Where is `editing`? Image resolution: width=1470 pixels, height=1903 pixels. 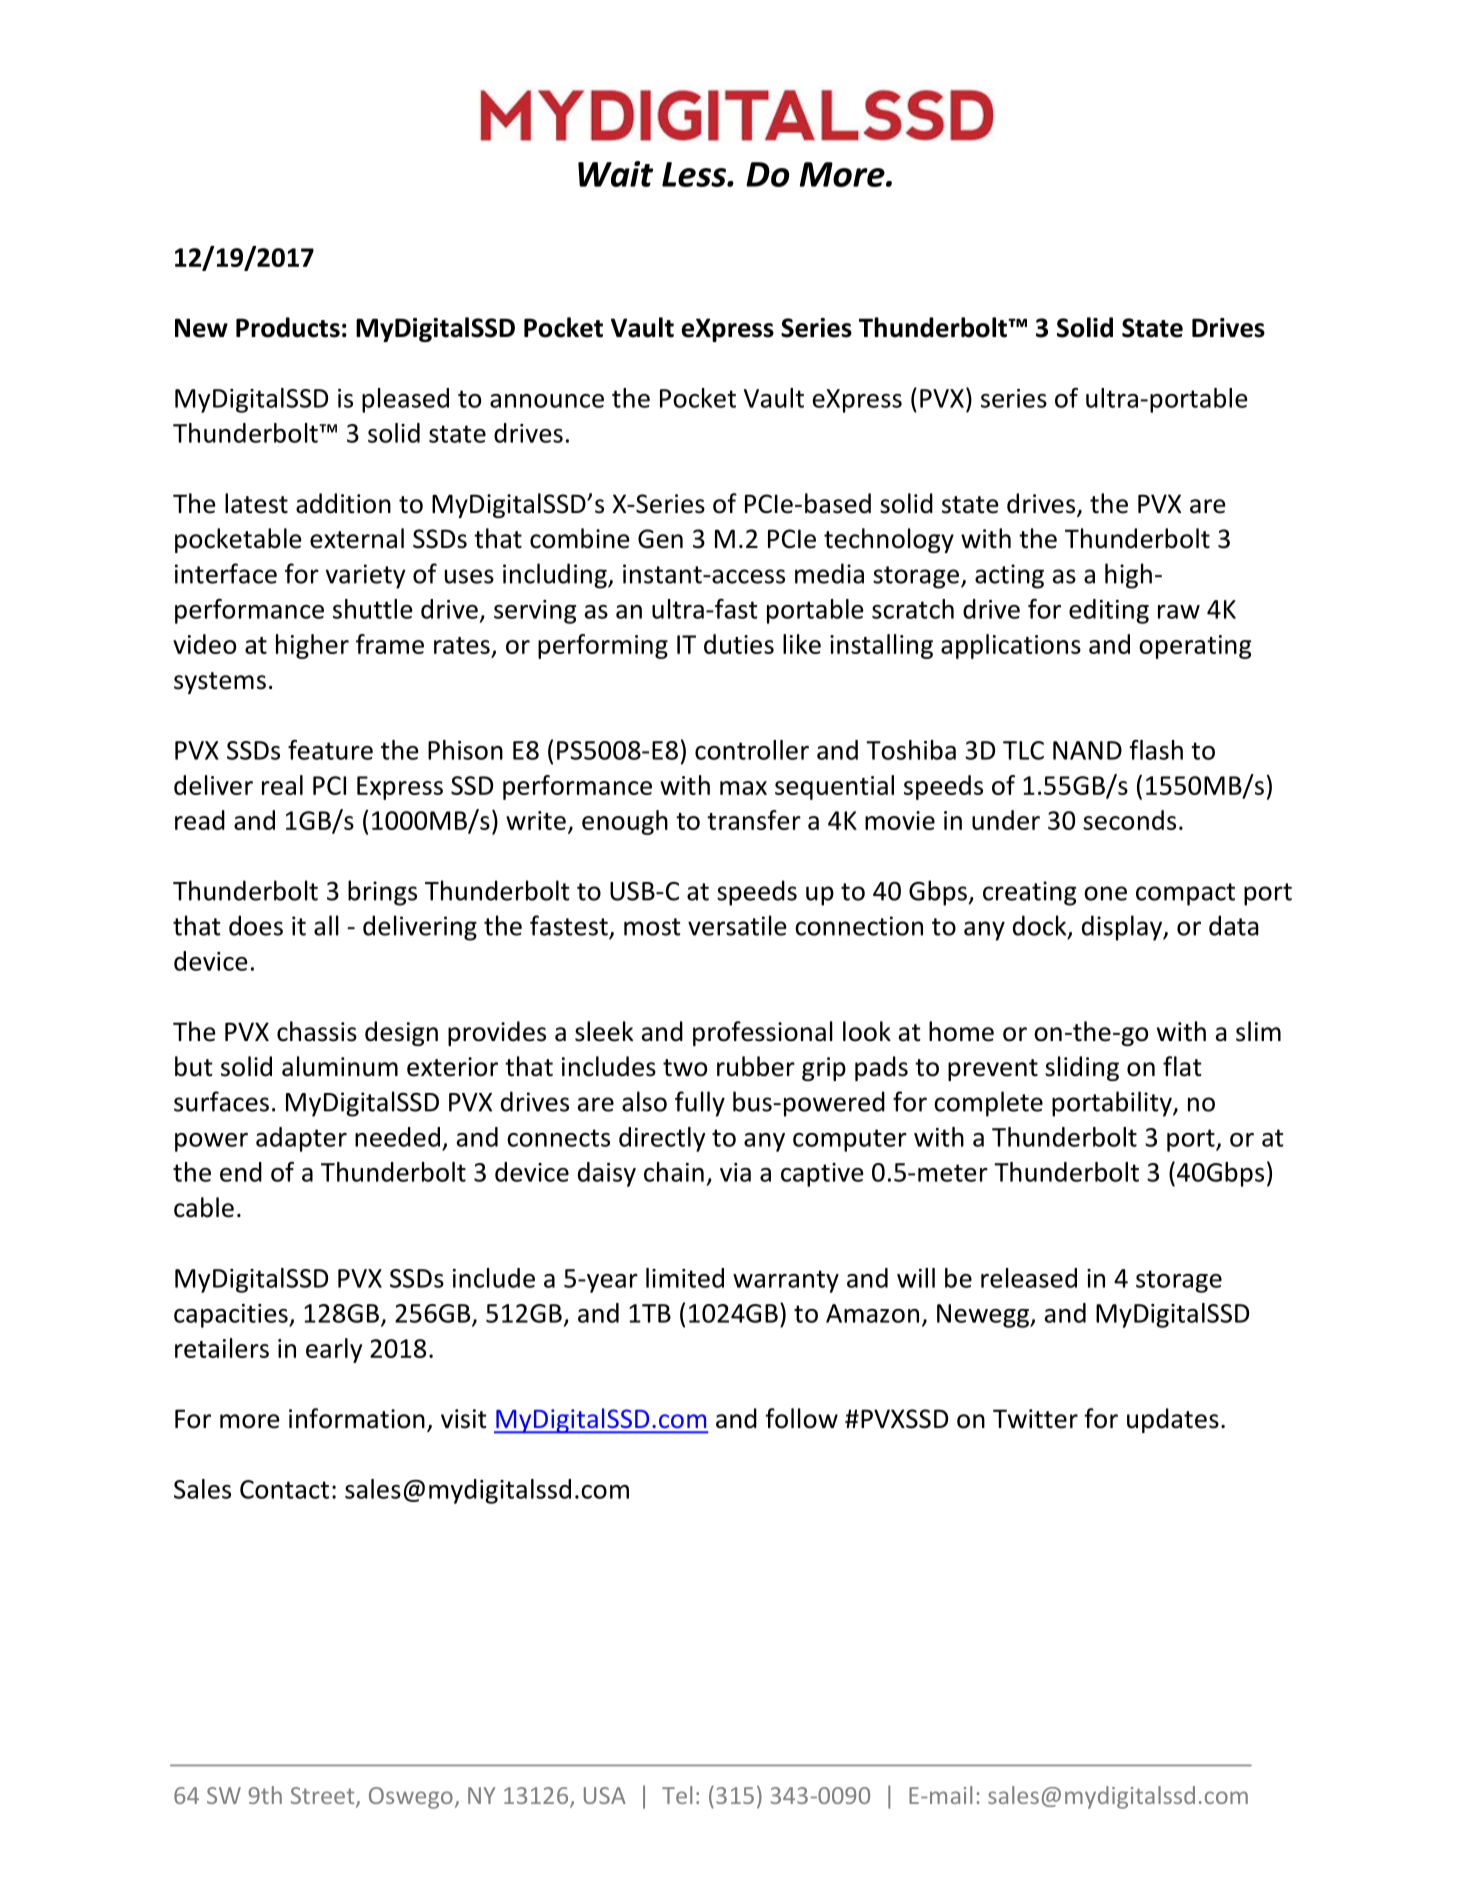
editing is located at coordinates (1109, 611).
